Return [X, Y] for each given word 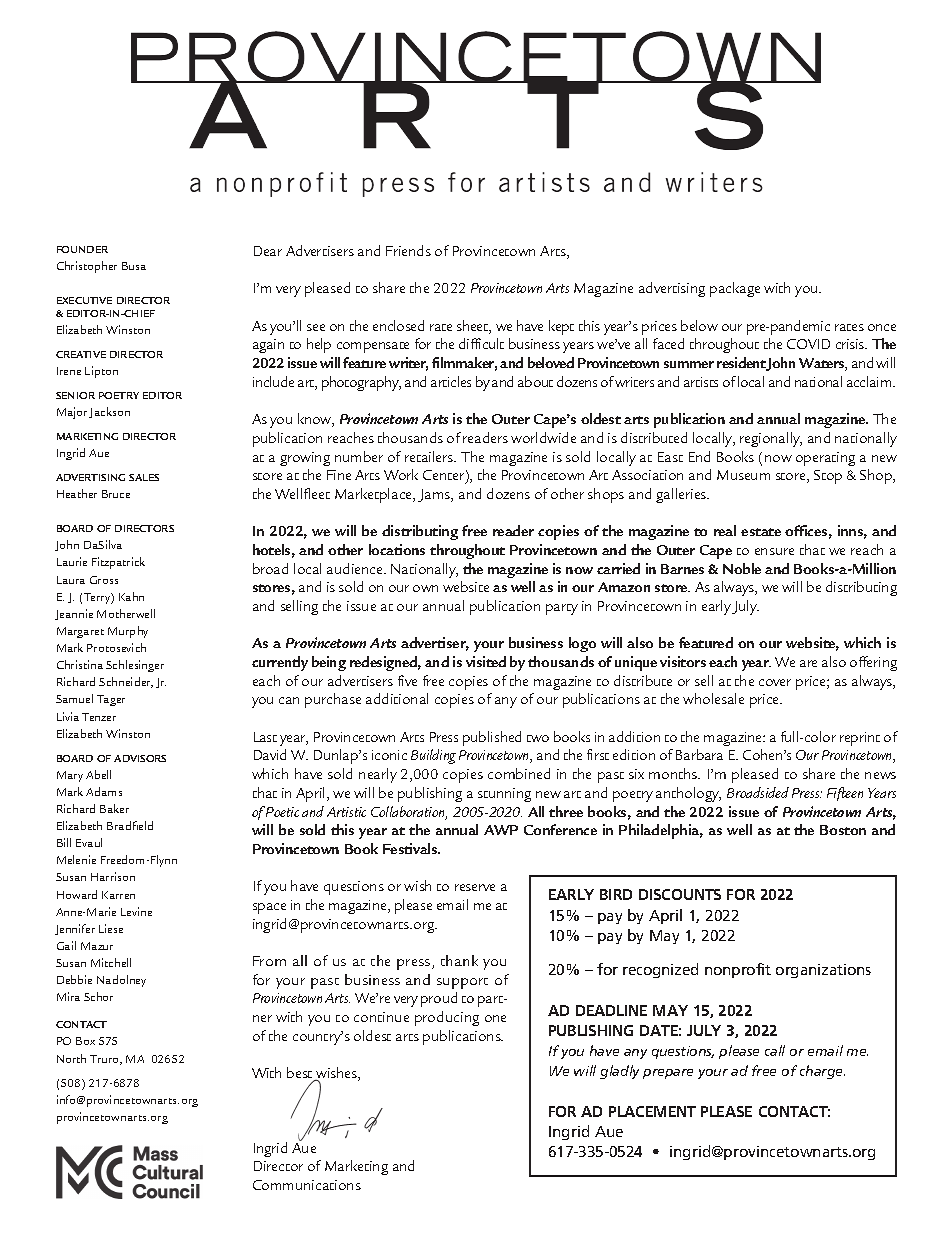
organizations [823, 971]
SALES [144, 477]
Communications [307, 1185]
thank [459, 960]
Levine [136, 911]
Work [401, 474]
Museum [743, 475]
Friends [408, 250]
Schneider [126, 682]
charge [822, 1072]
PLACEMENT [652, 1111]
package [735, 289]
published [492, 738]
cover [775, 682]
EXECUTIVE [84, 300]
